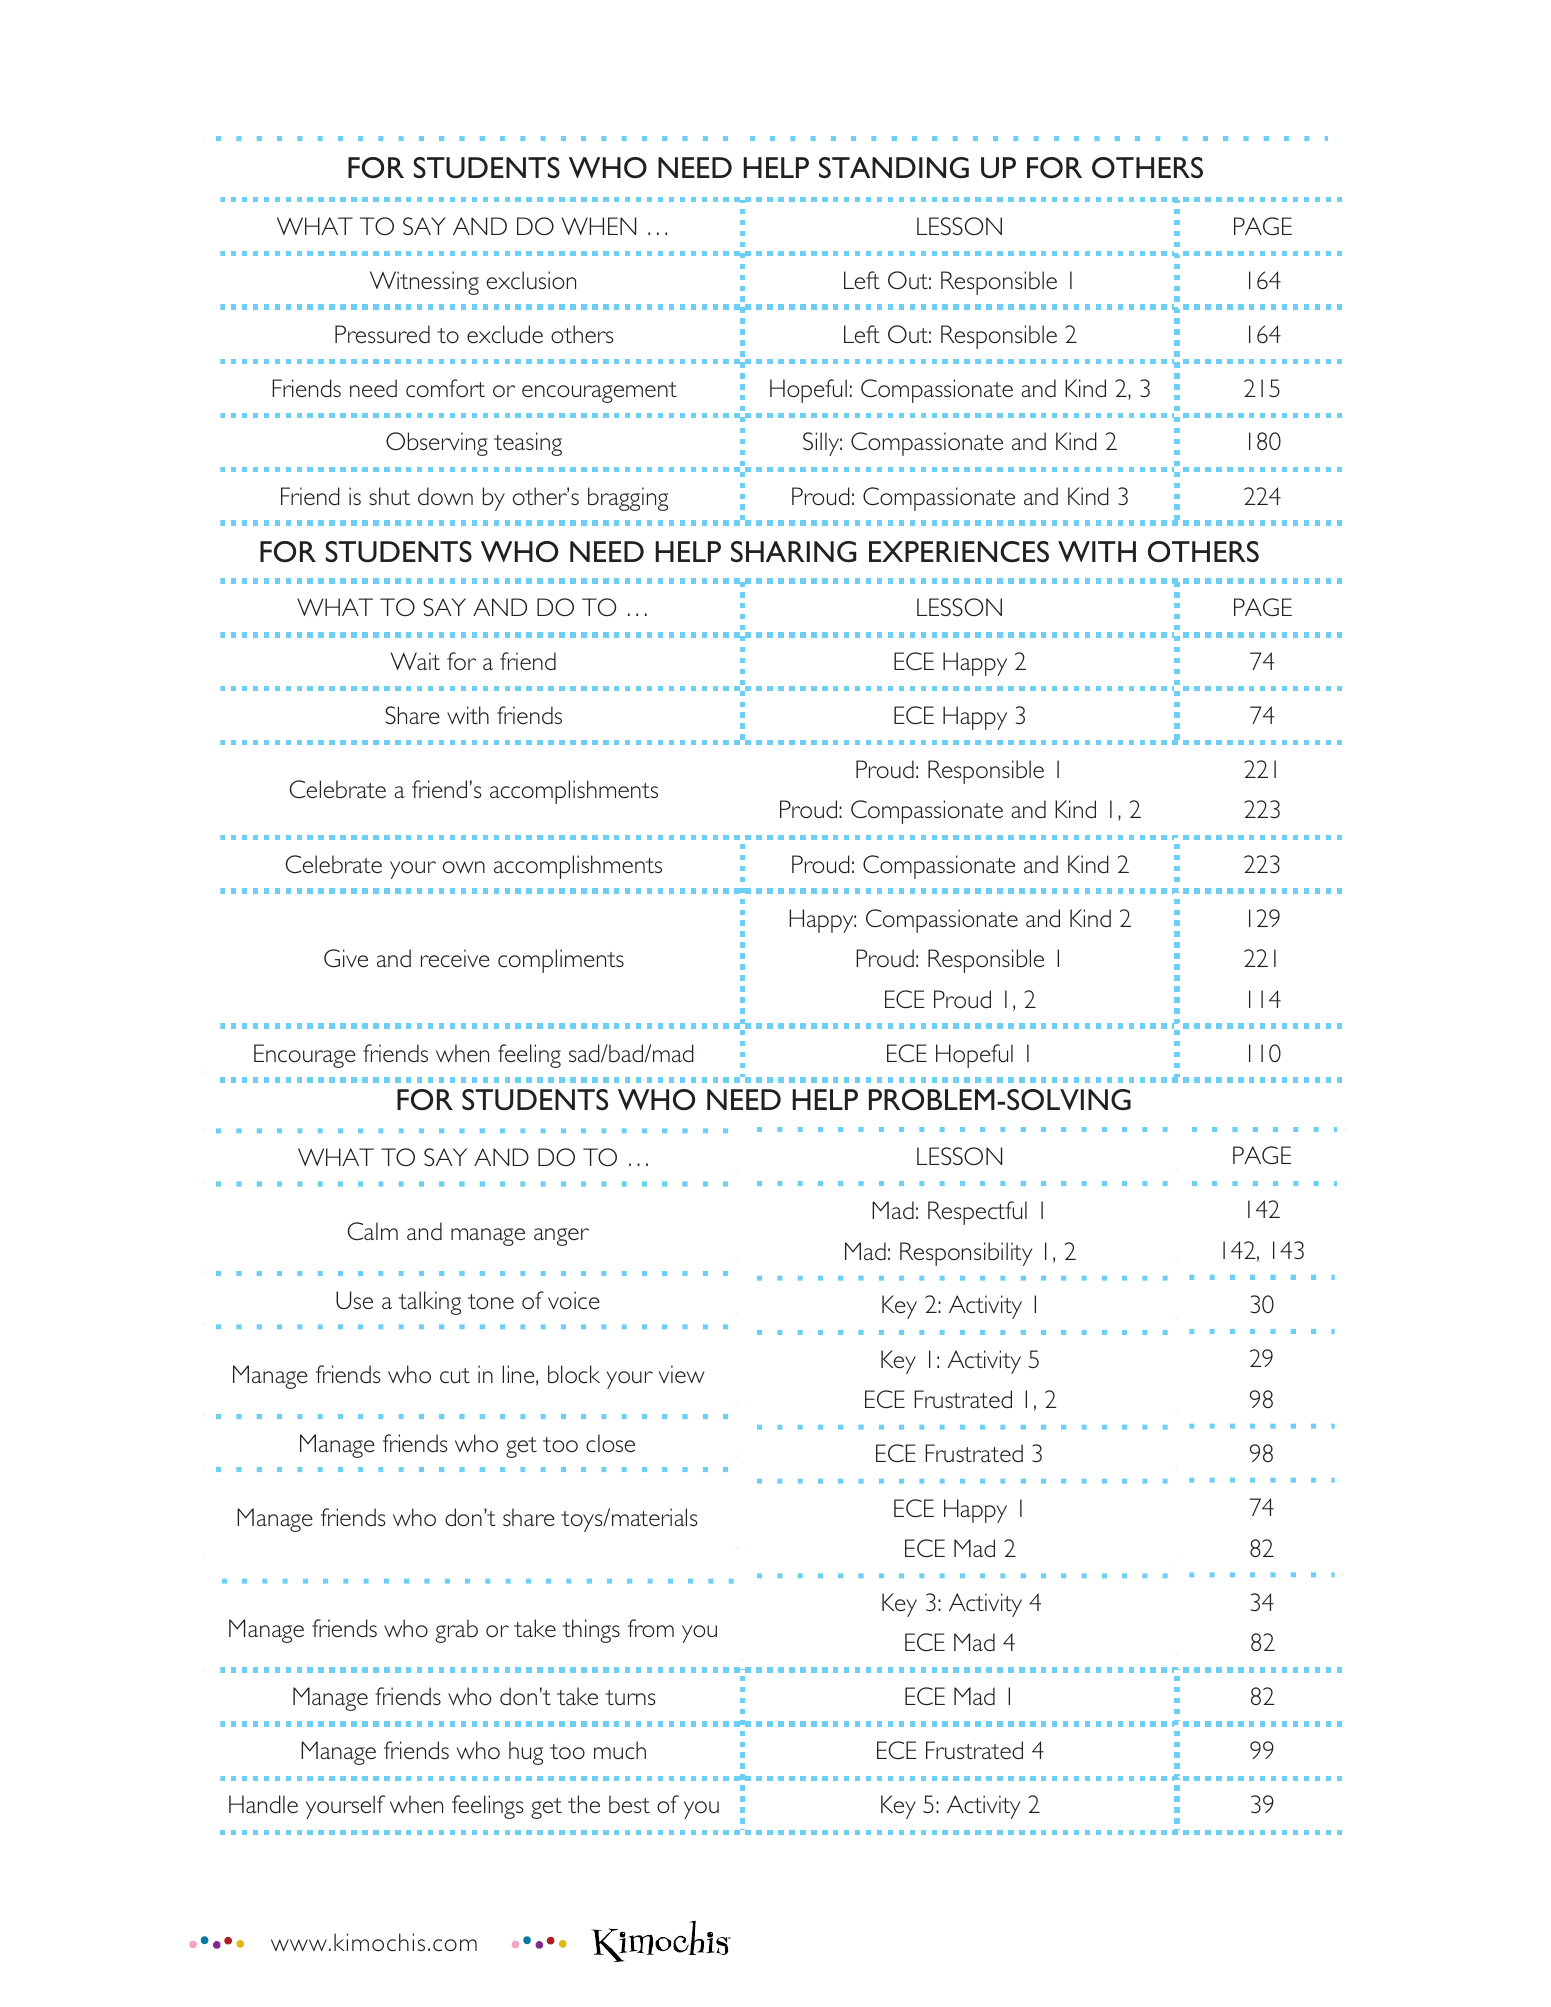 This image has height=2007, width=1551. What do you see at coordinates (531, 280) in the image?
I see `exclusion` at bounding box center [531, 280].
